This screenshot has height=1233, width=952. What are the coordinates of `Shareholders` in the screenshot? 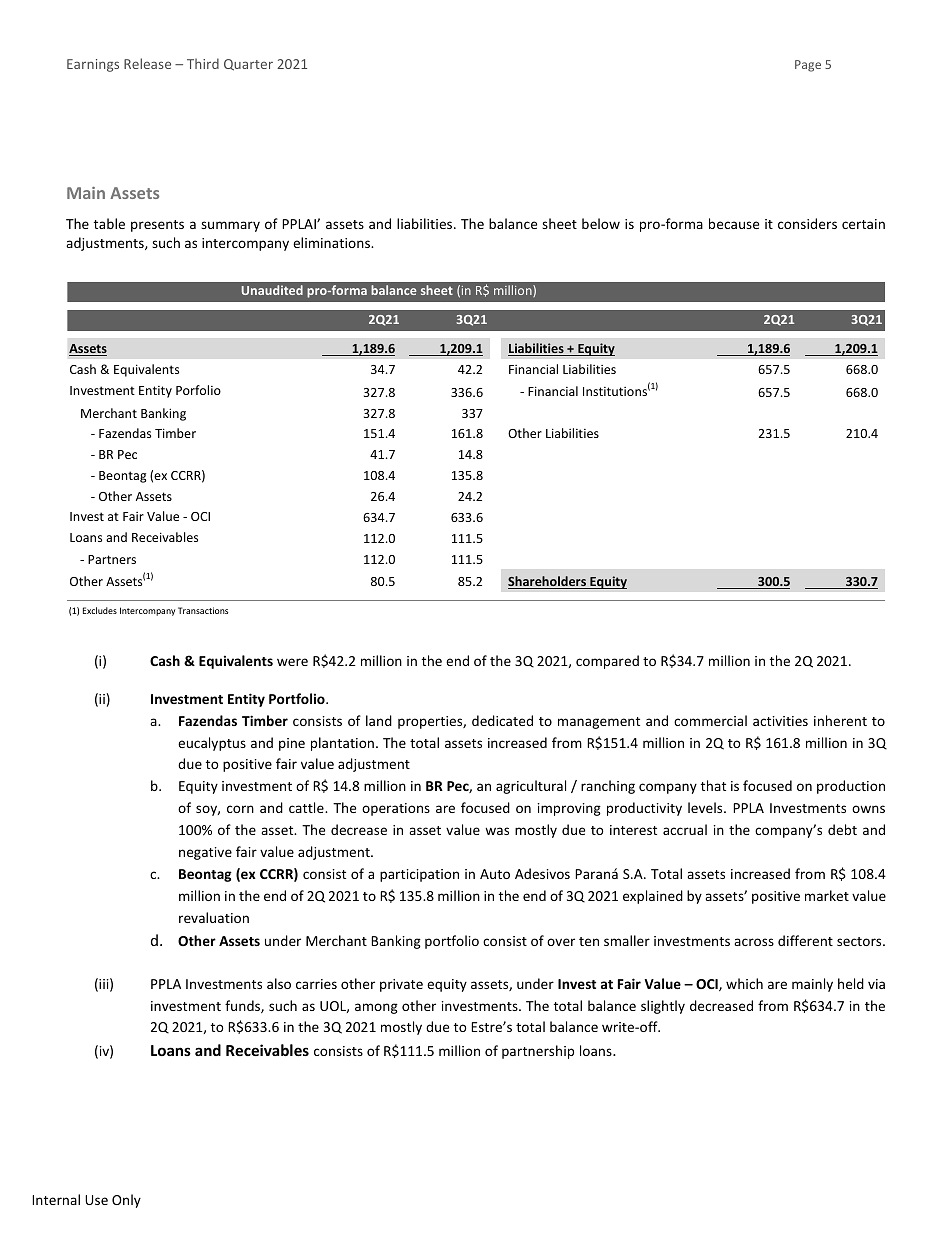 It's located at (548, 582).
